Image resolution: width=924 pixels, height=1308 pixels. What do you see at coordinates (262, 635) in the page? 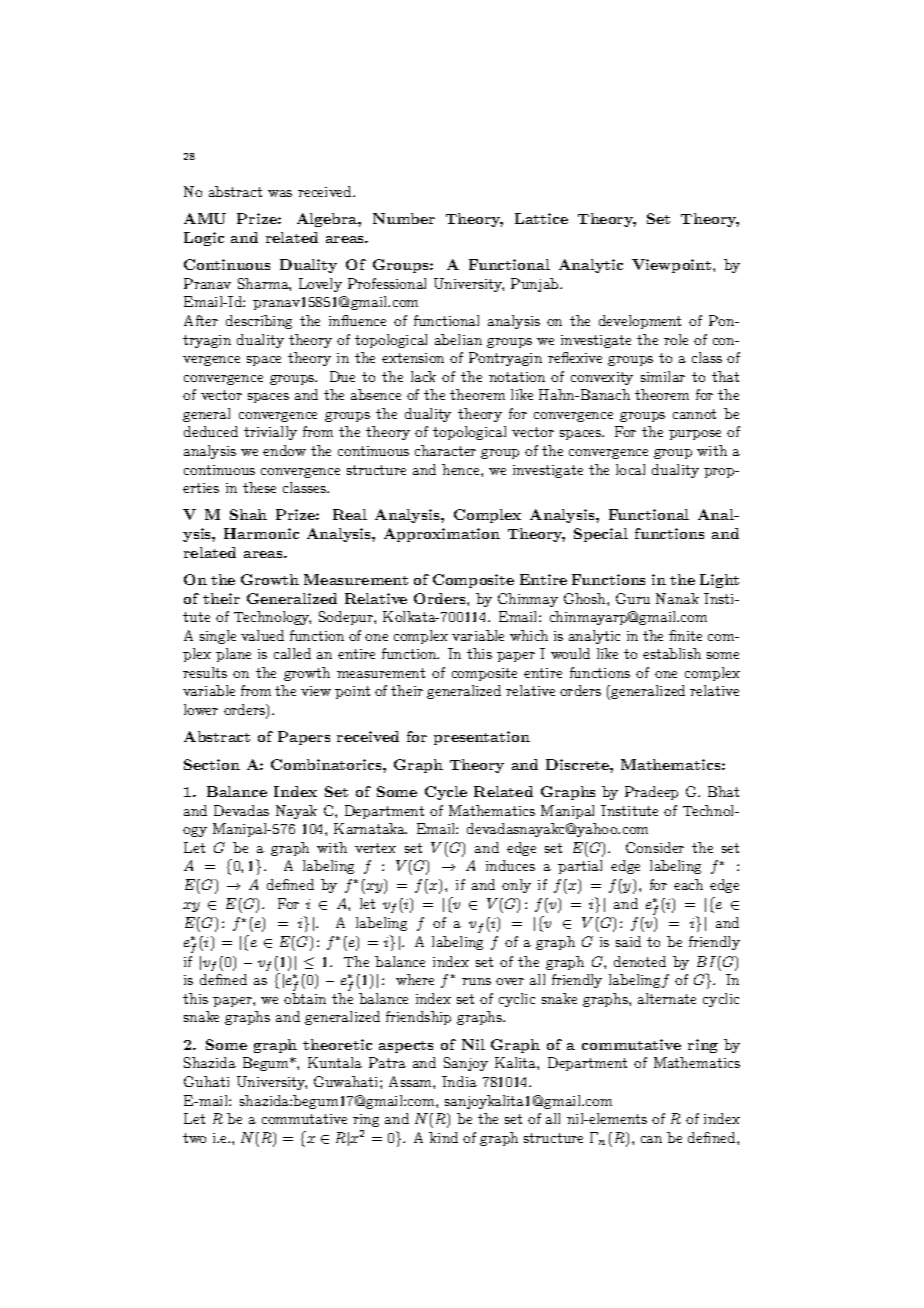
I see `valued` at bounding box center [262, 635].
